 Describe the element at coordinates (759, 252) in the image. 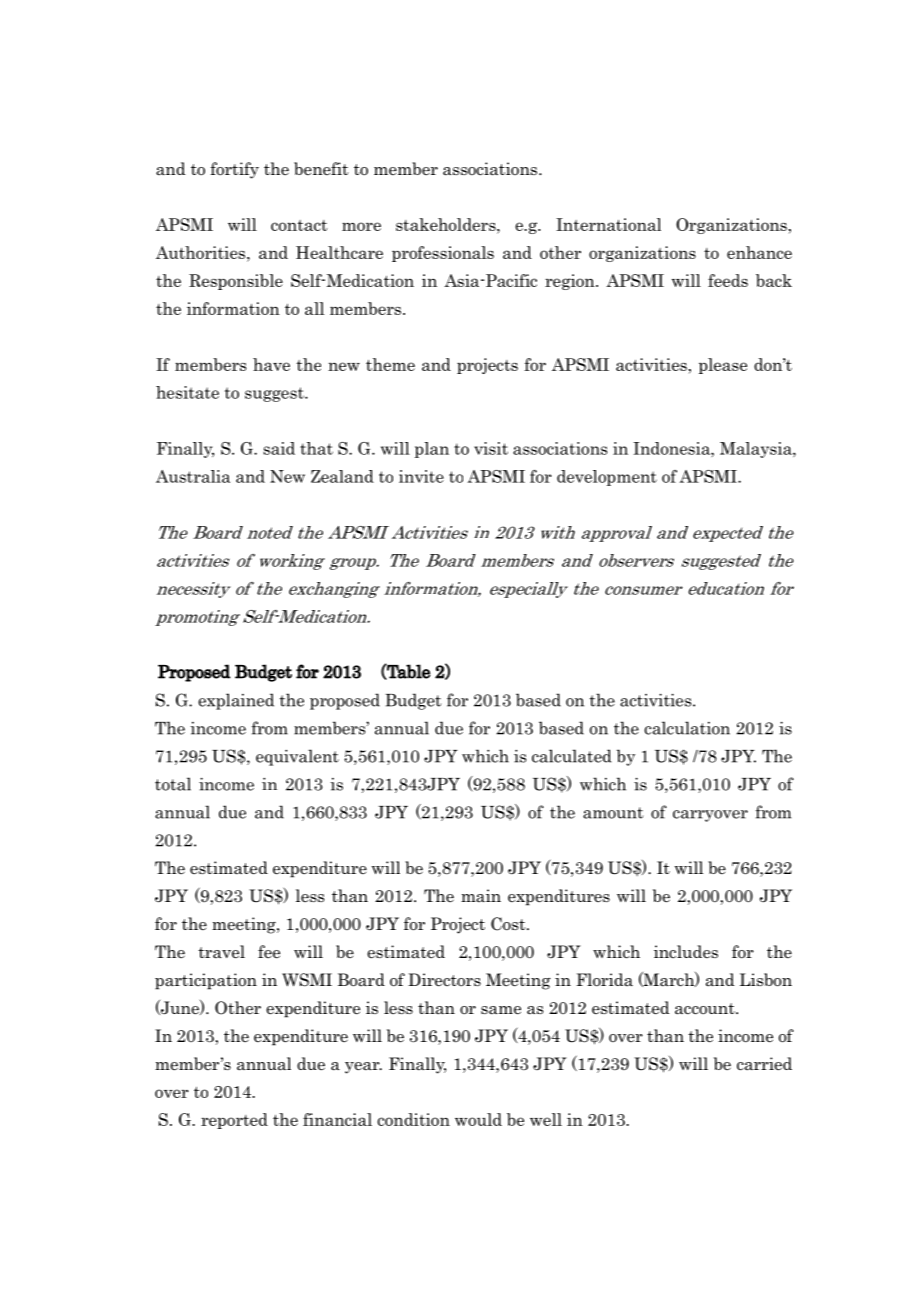

I see `enhance` at that location.
